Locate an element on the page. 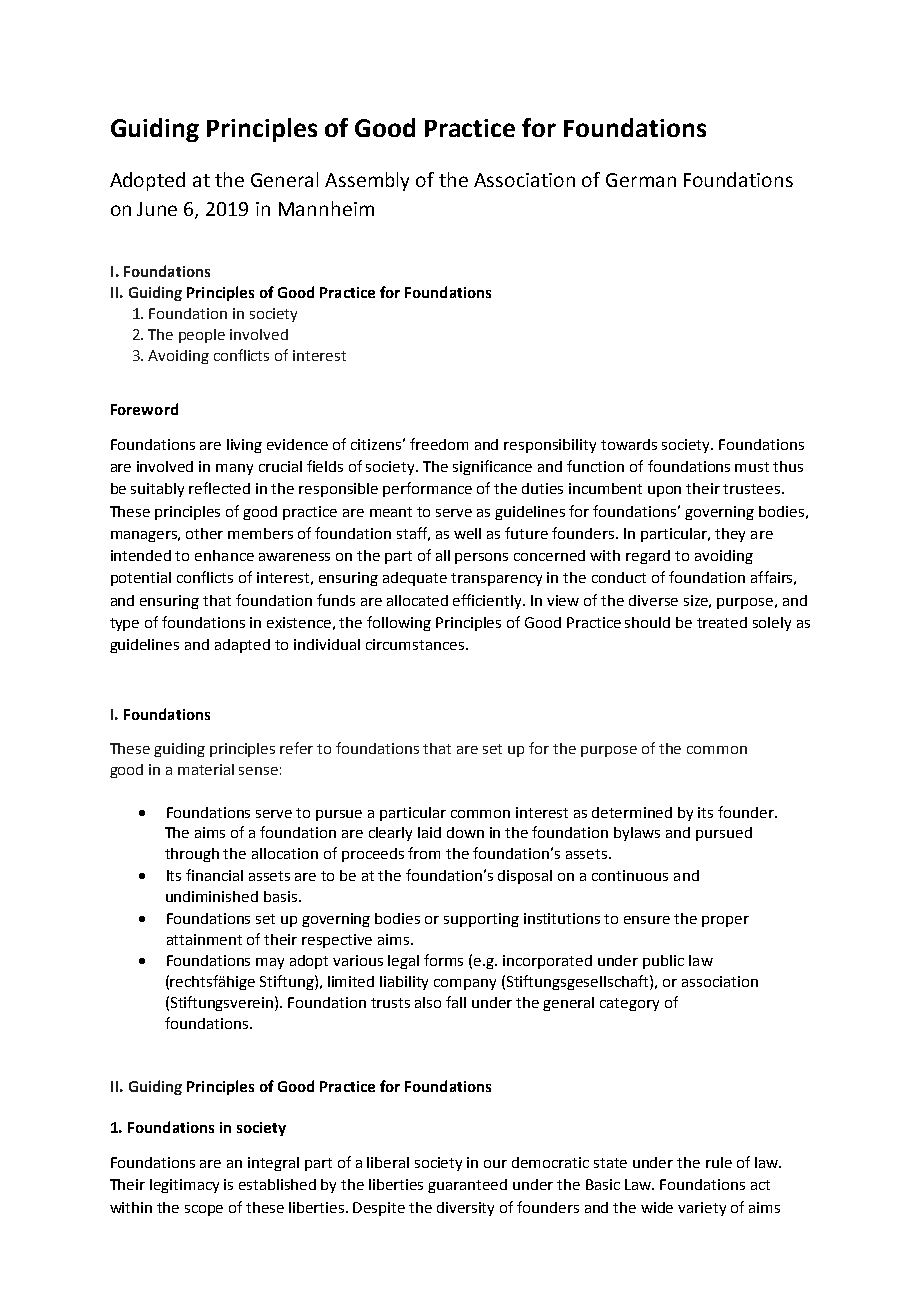 Image resolution: width=924 pixels, height=1308 pixels. must is located at coordinates (752, 467).
